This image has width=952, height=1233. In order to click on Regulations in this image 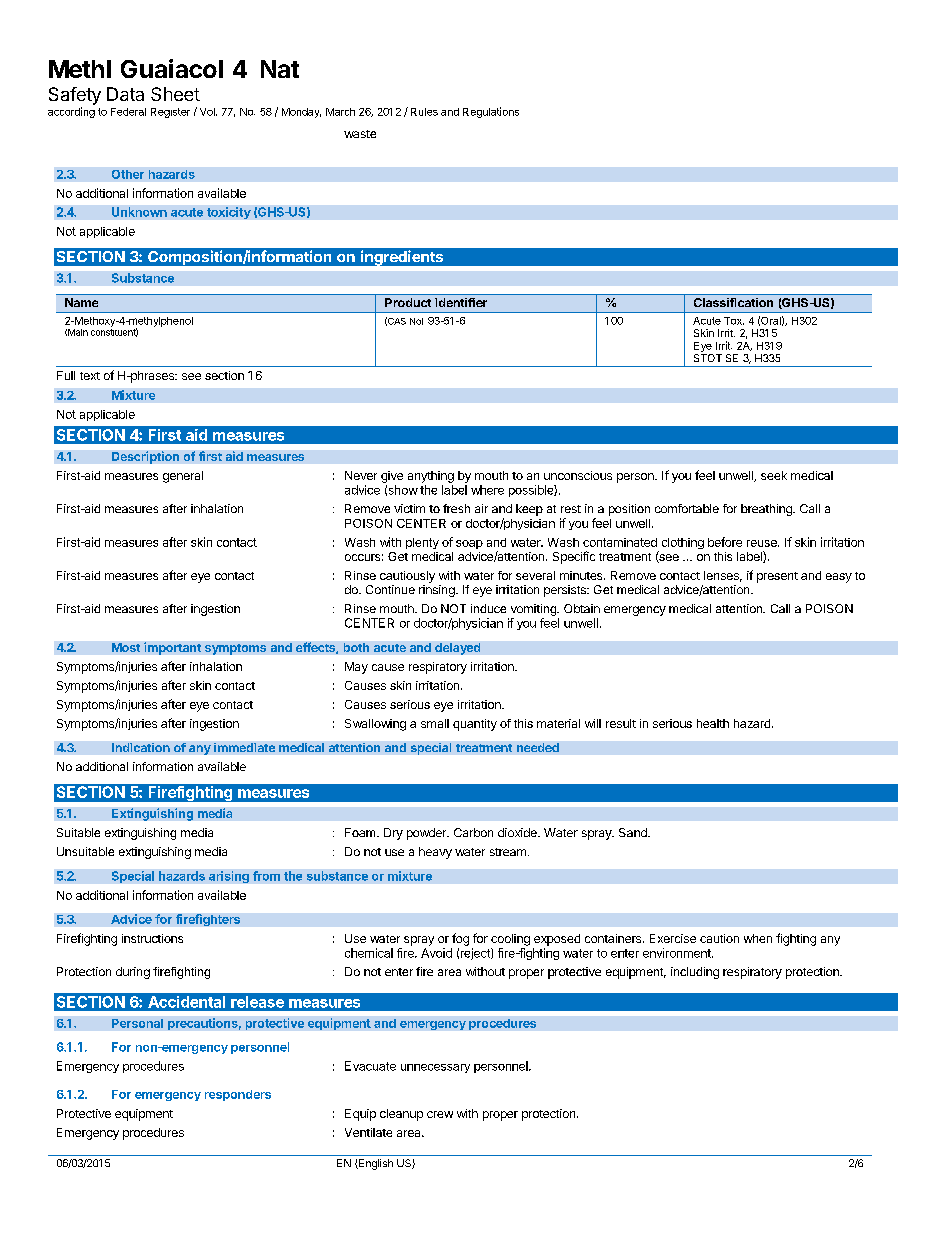, I will do `click(491, 112)`.
